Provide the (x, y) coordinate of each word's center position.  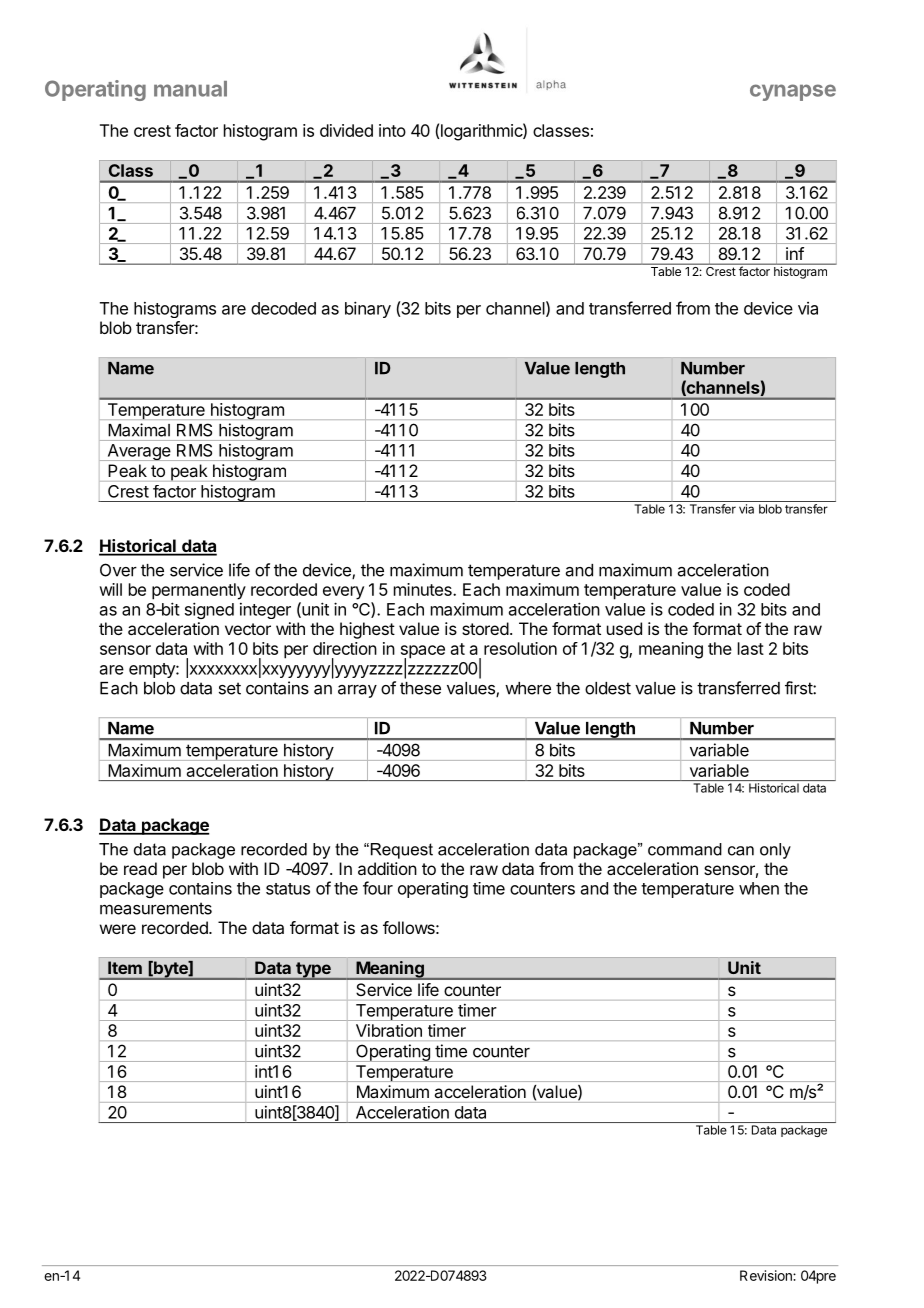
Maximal (139, 430)
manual (190, 89)
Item (125, 967)
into (392, 130)
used (624, 628)
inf (795, 253)
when (759, 888)
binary (368, 309)
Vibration (389, 1030)
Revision (767, 1275)
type (313, 971)
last (751, 648)
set (230, 688)
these (420, 688)
